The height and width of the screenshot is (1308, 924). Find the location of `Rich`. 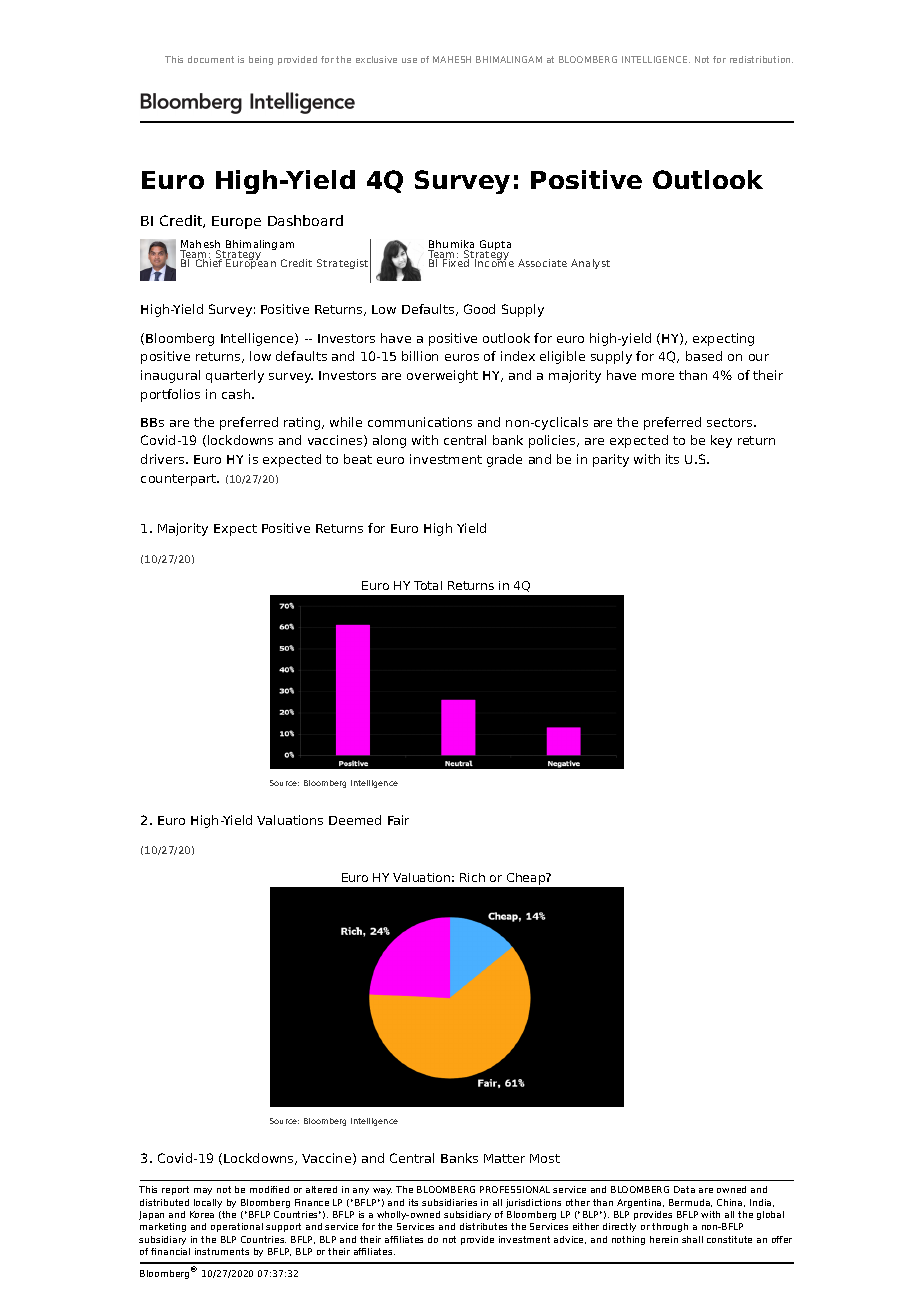

Rich is located at coordinates (472, 877).
